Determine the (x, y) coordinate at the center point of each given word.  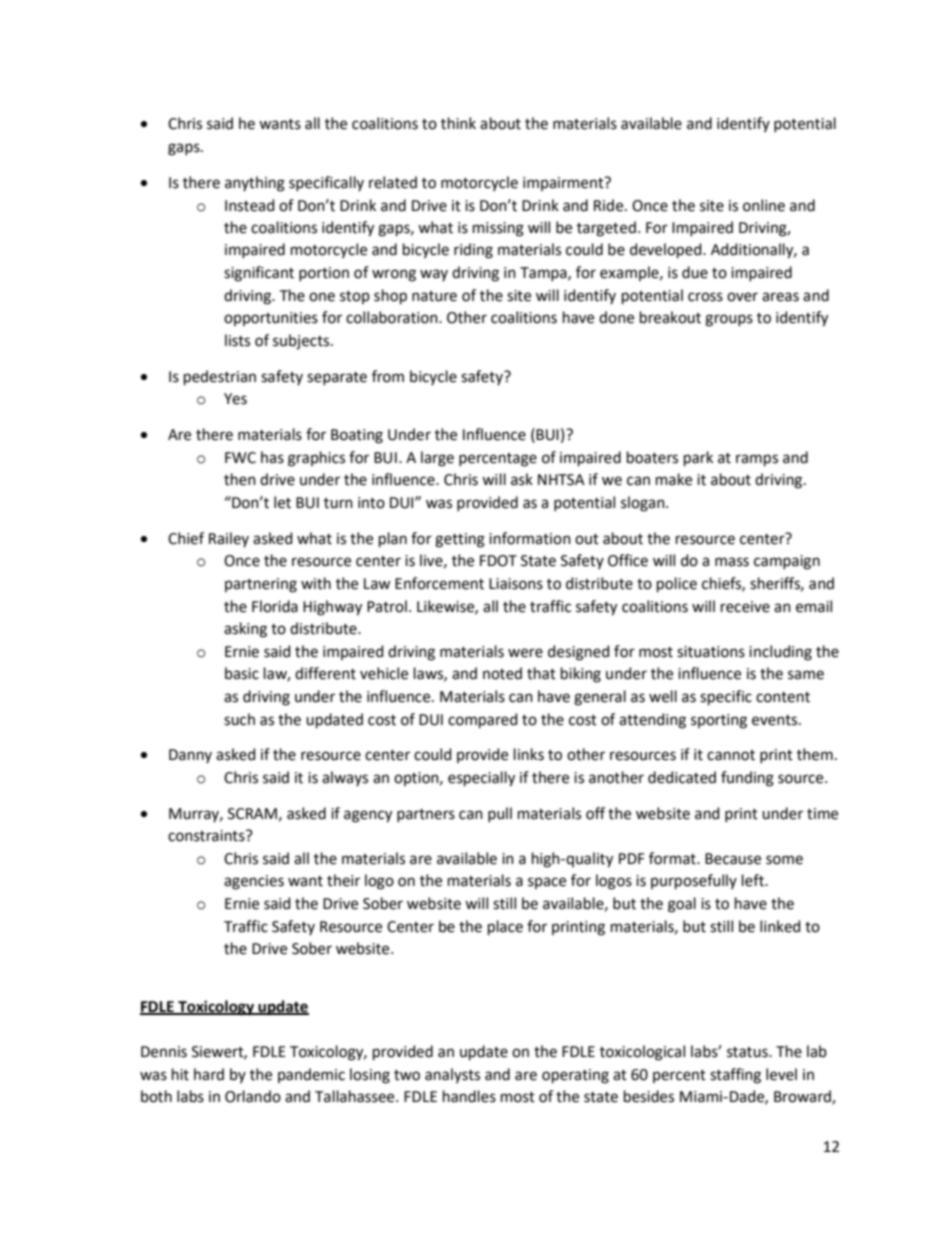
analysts (452, 1075)
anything (255, 184)
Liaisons (516, 584)
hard (209, 1074)
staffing (735, 1076)
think (458, 123)
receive (745, 607)
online (764, 205)
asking (245, 630)
